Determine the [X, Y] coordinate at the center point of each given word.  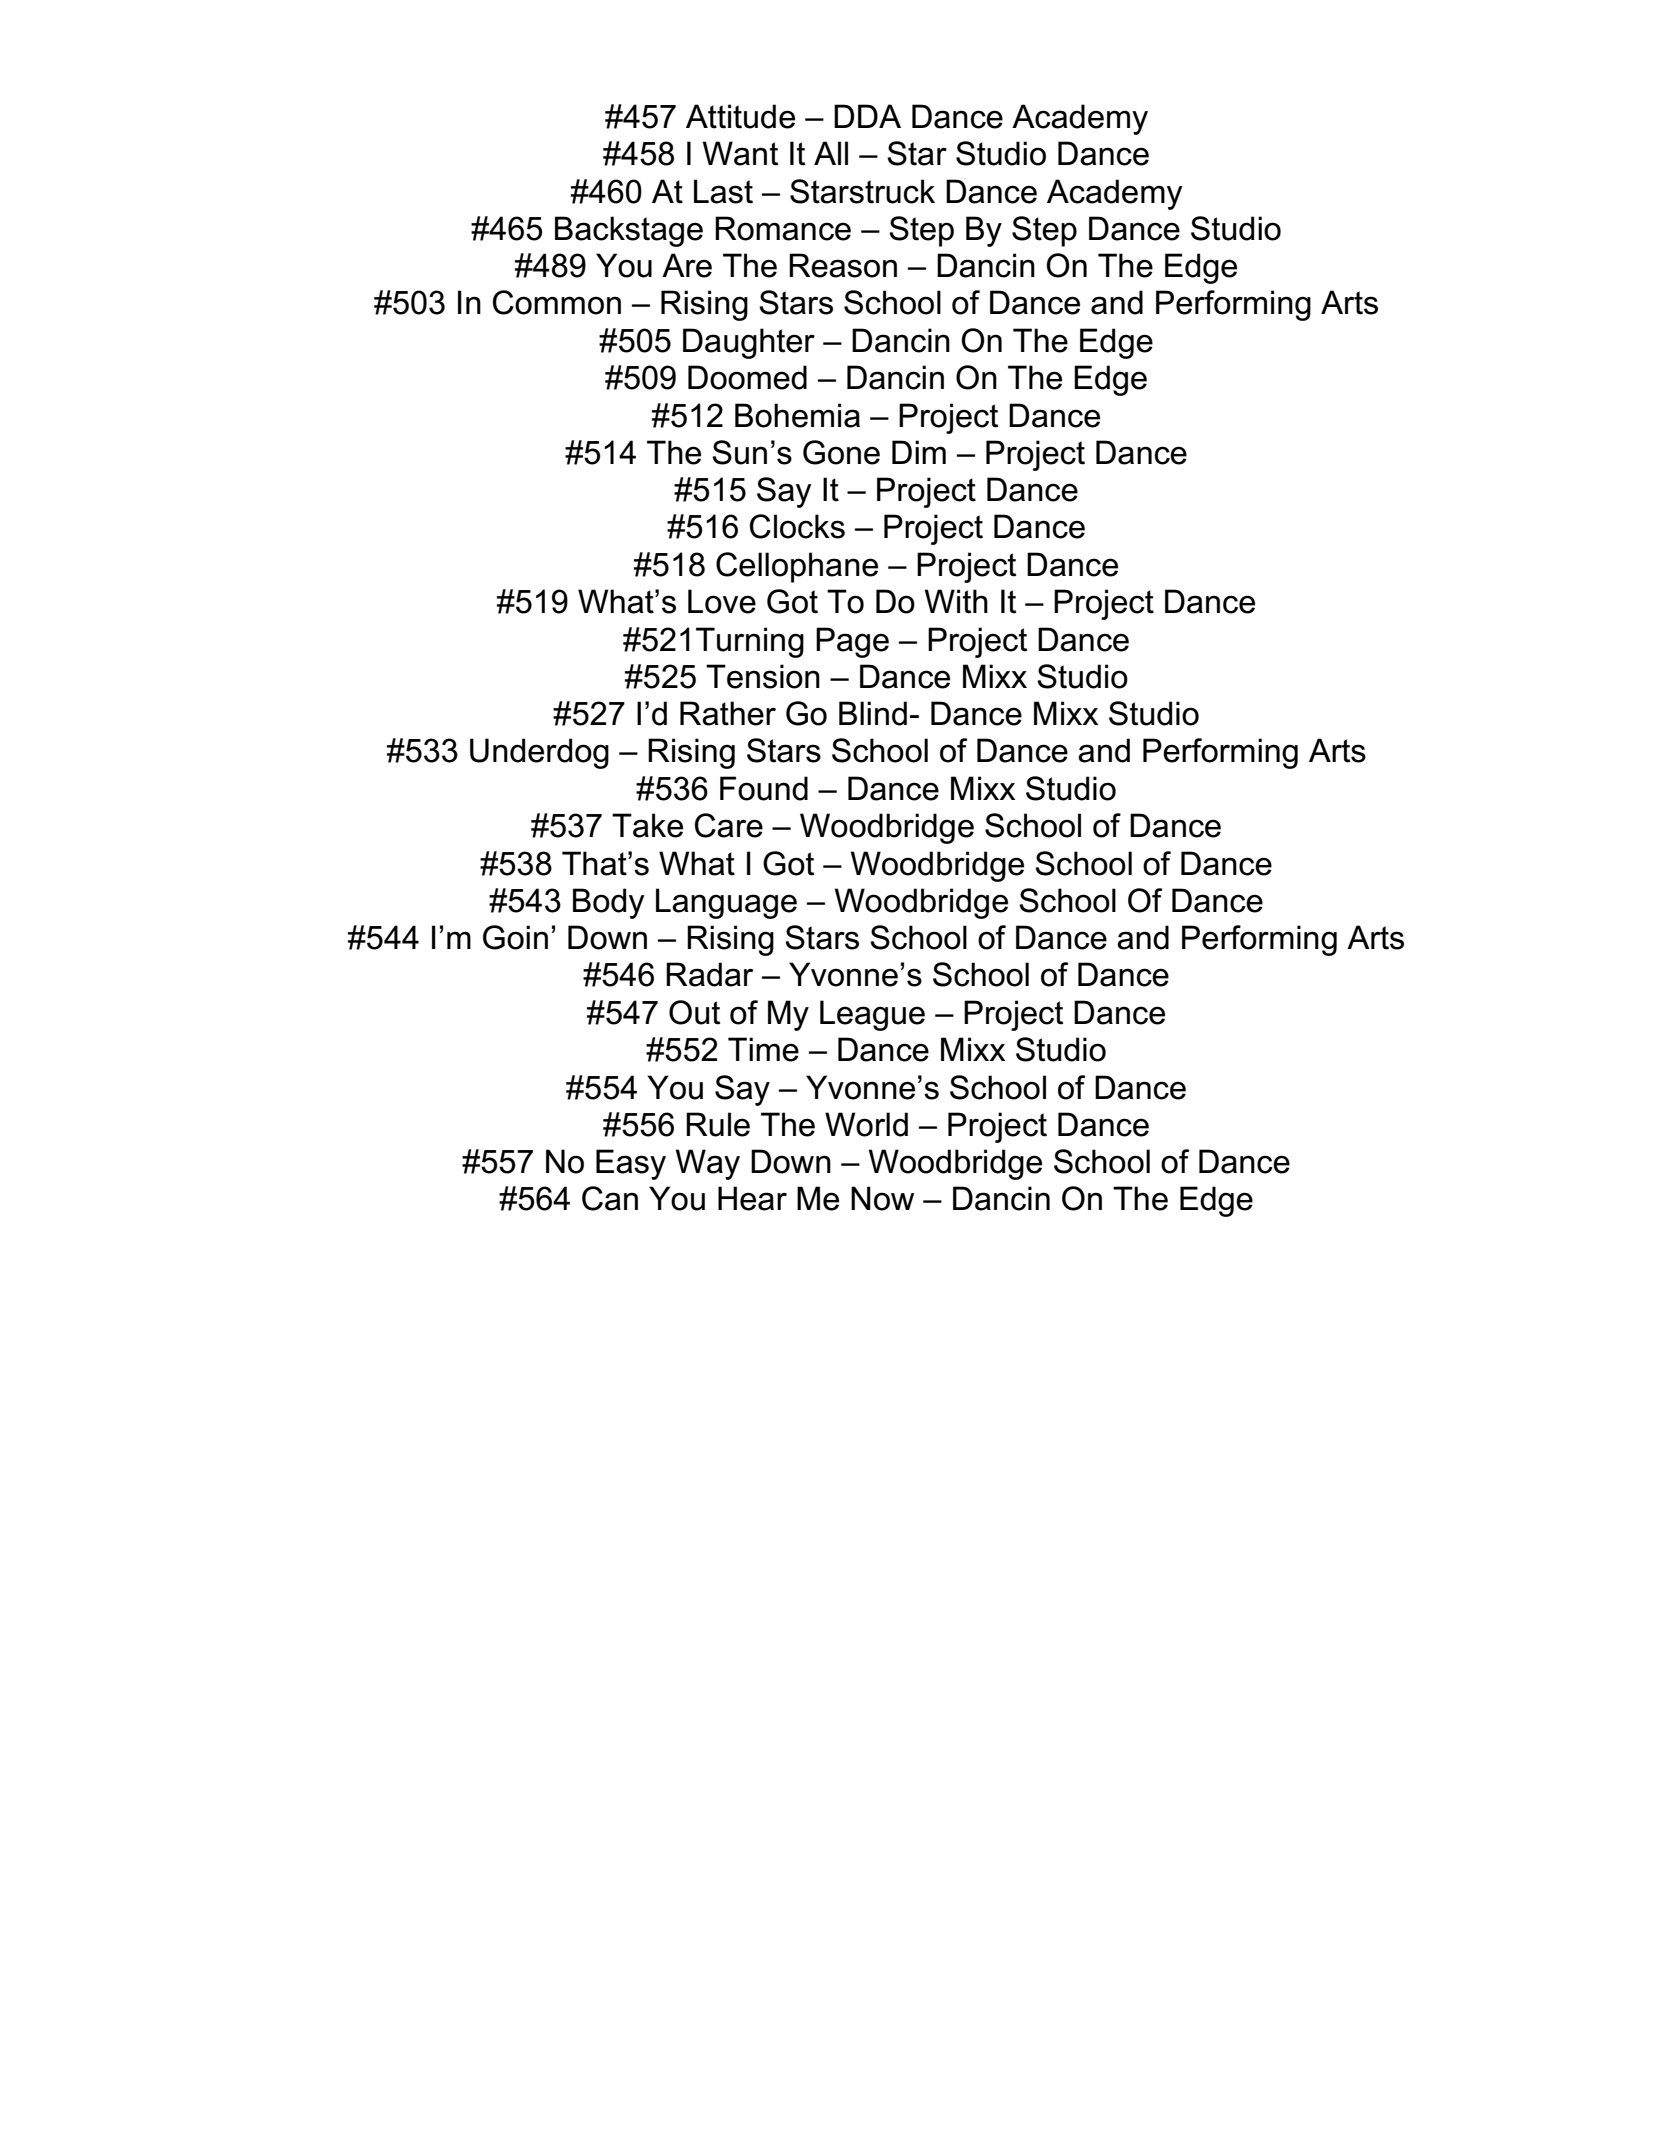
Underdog [539, 753]
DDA [867, 116]
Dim [919, 452]
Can [610, 1198]
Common [557, 302]
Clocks [797, 526]
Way [707, 1164]
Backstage [629, 231]
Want [740, 153]
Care [729, 825]
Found [764, 788]
